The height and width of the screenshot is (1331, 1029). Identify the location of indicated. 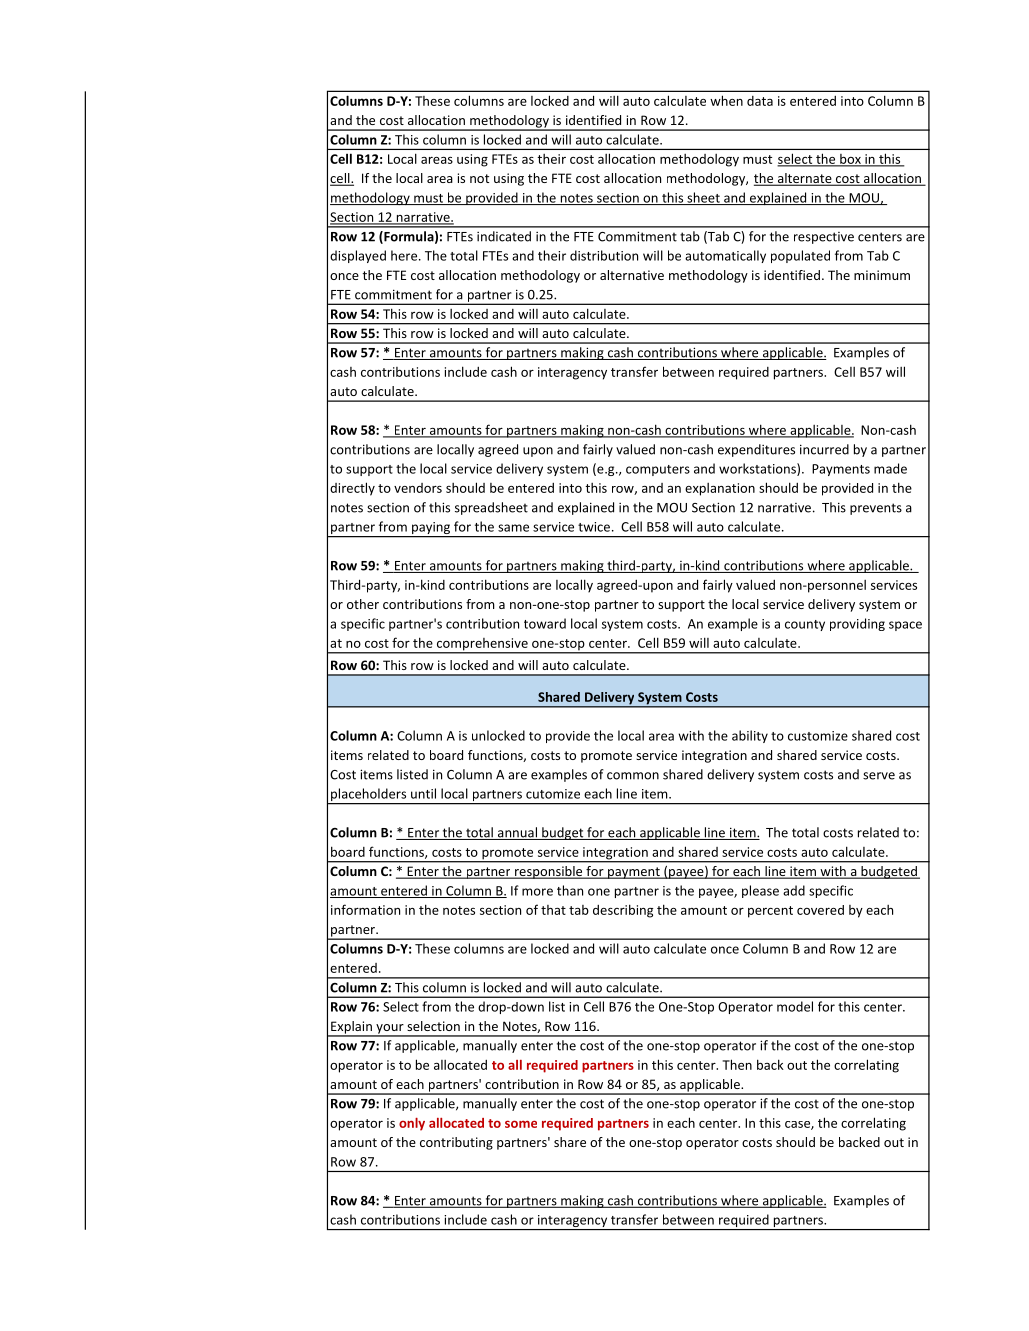
(504, 236).
